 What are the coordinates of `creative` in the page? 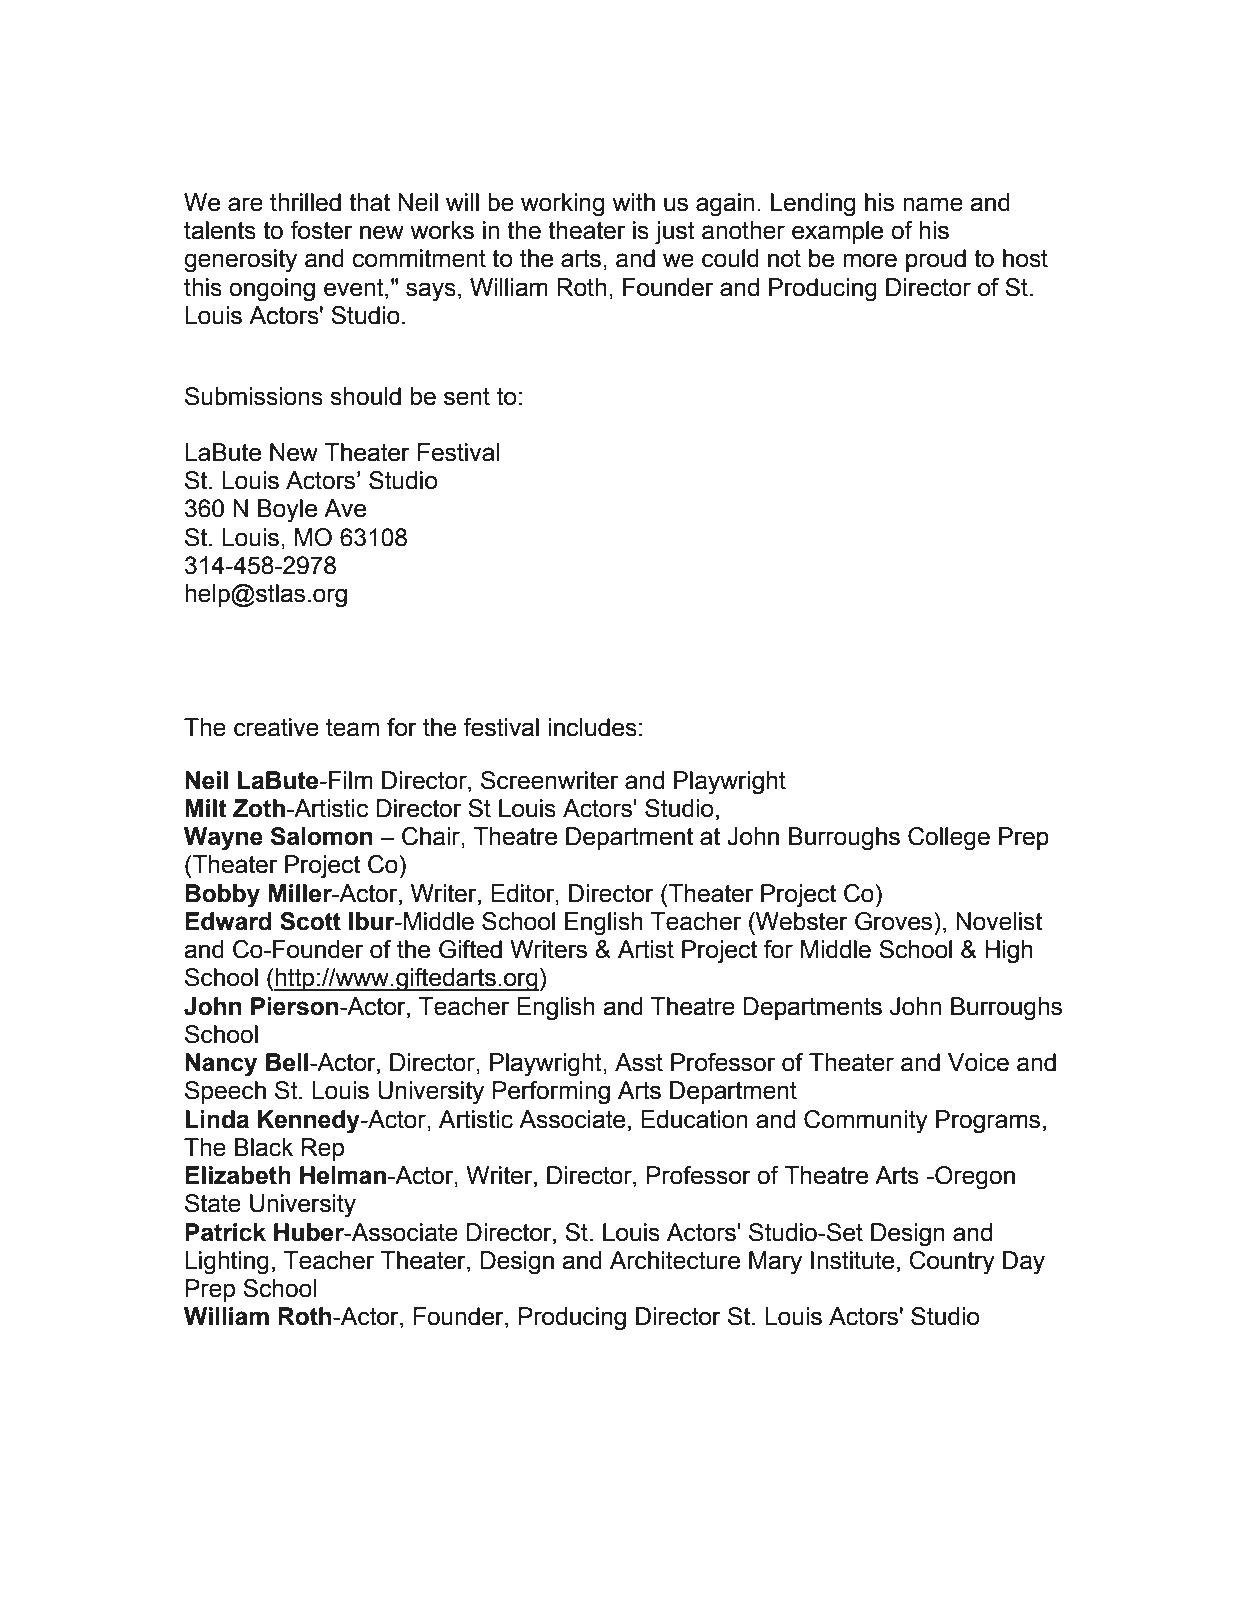 It's located at (276, 727).
